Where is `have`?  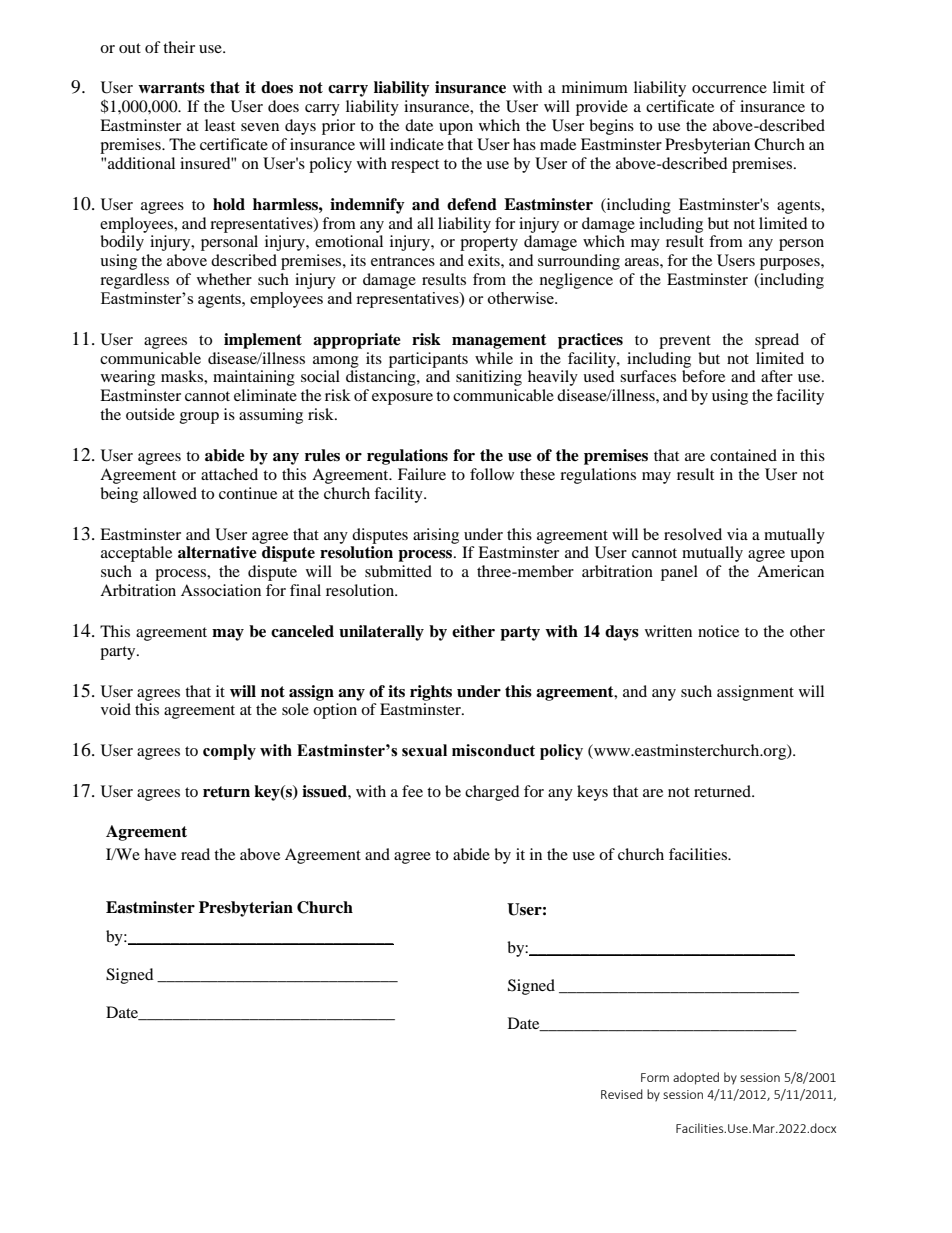 have is located at coordinates (160, 854).
